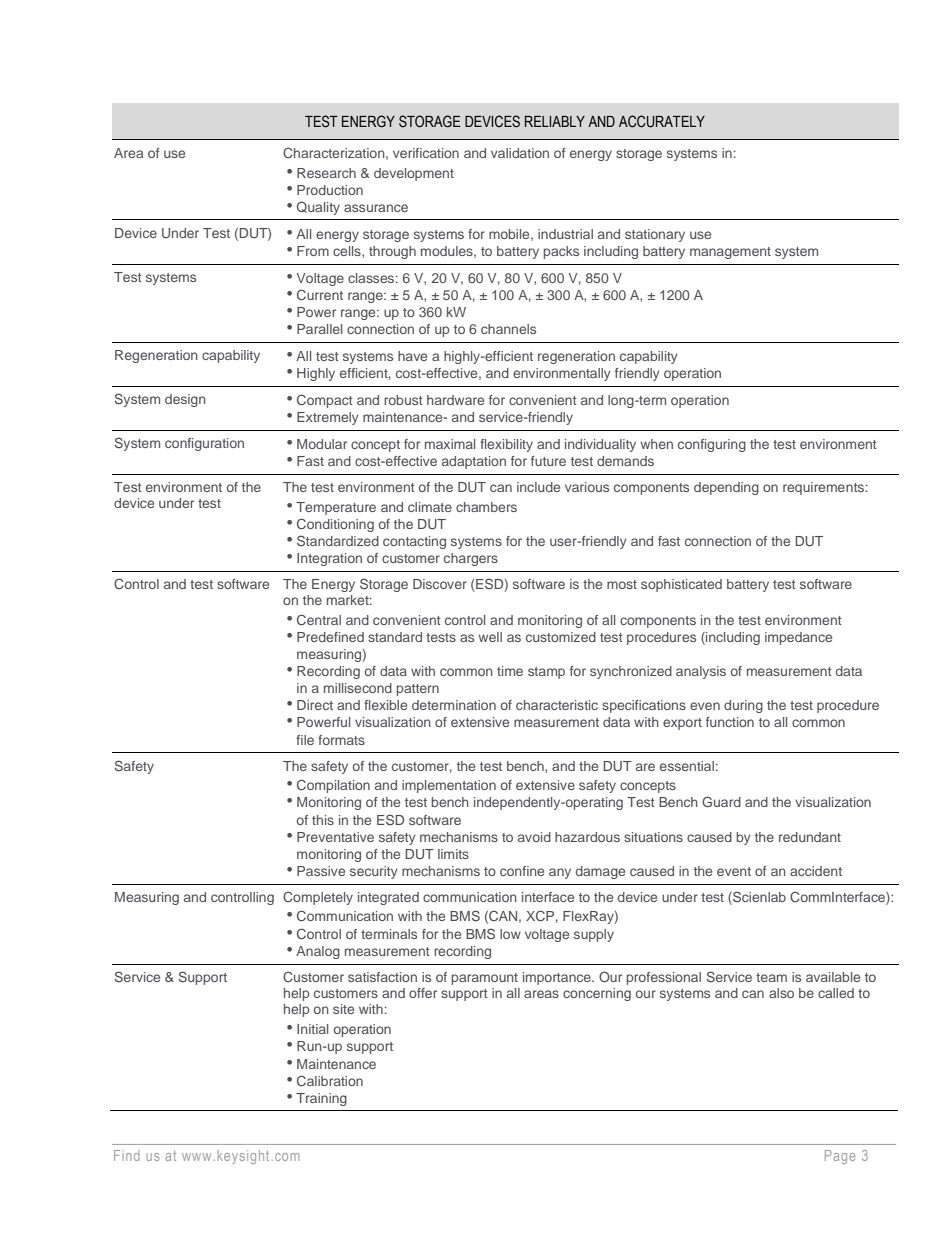 The width and height of the screenshot is (952, 1233). I want to click on impedance, so click(798, 638).
